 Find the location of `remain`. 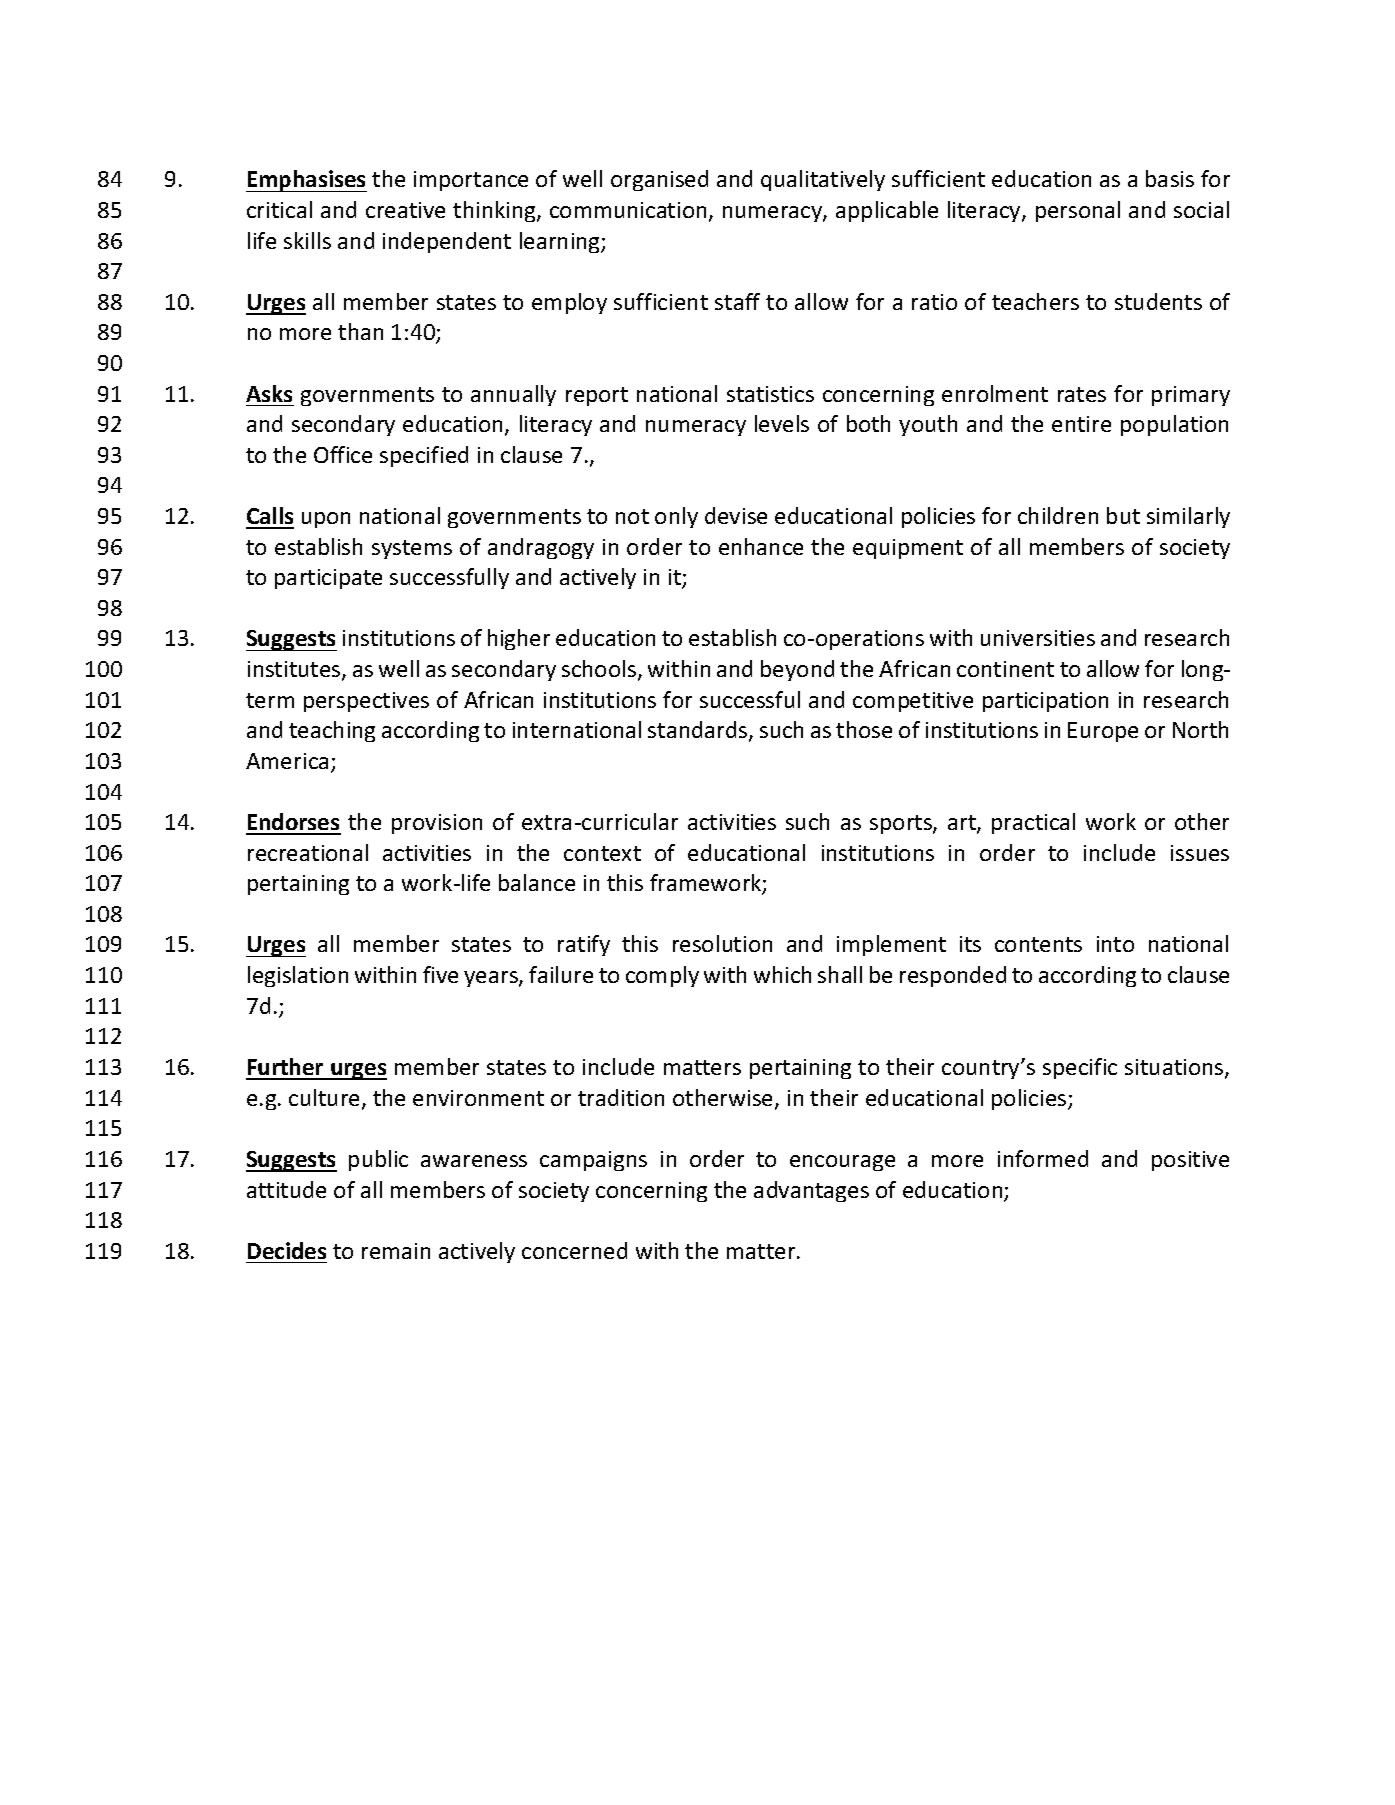

remain is located at coordinates (396, 1251).
